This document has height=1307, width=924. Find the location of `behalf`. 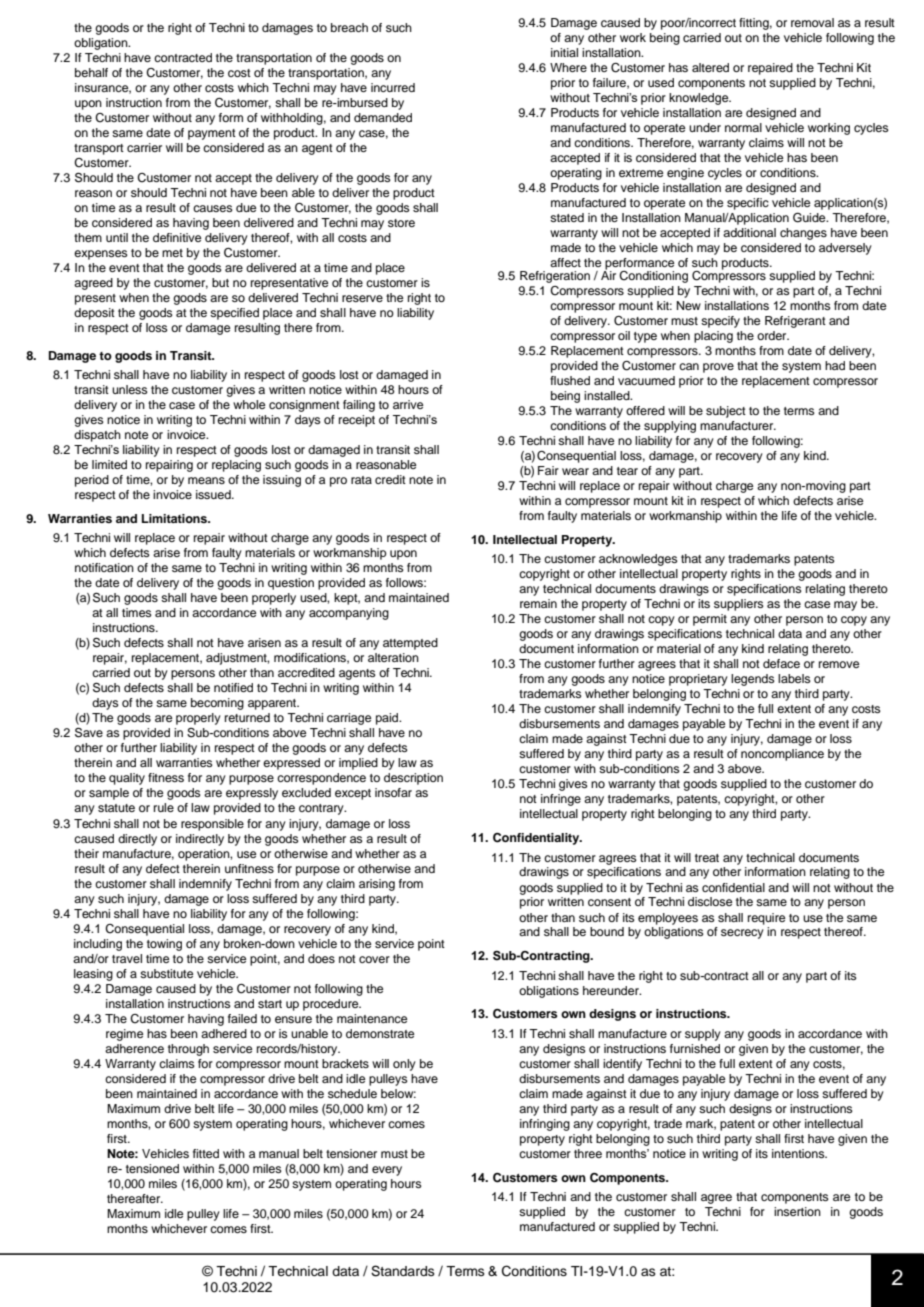

behalf is located at coordinates (91, 72).
